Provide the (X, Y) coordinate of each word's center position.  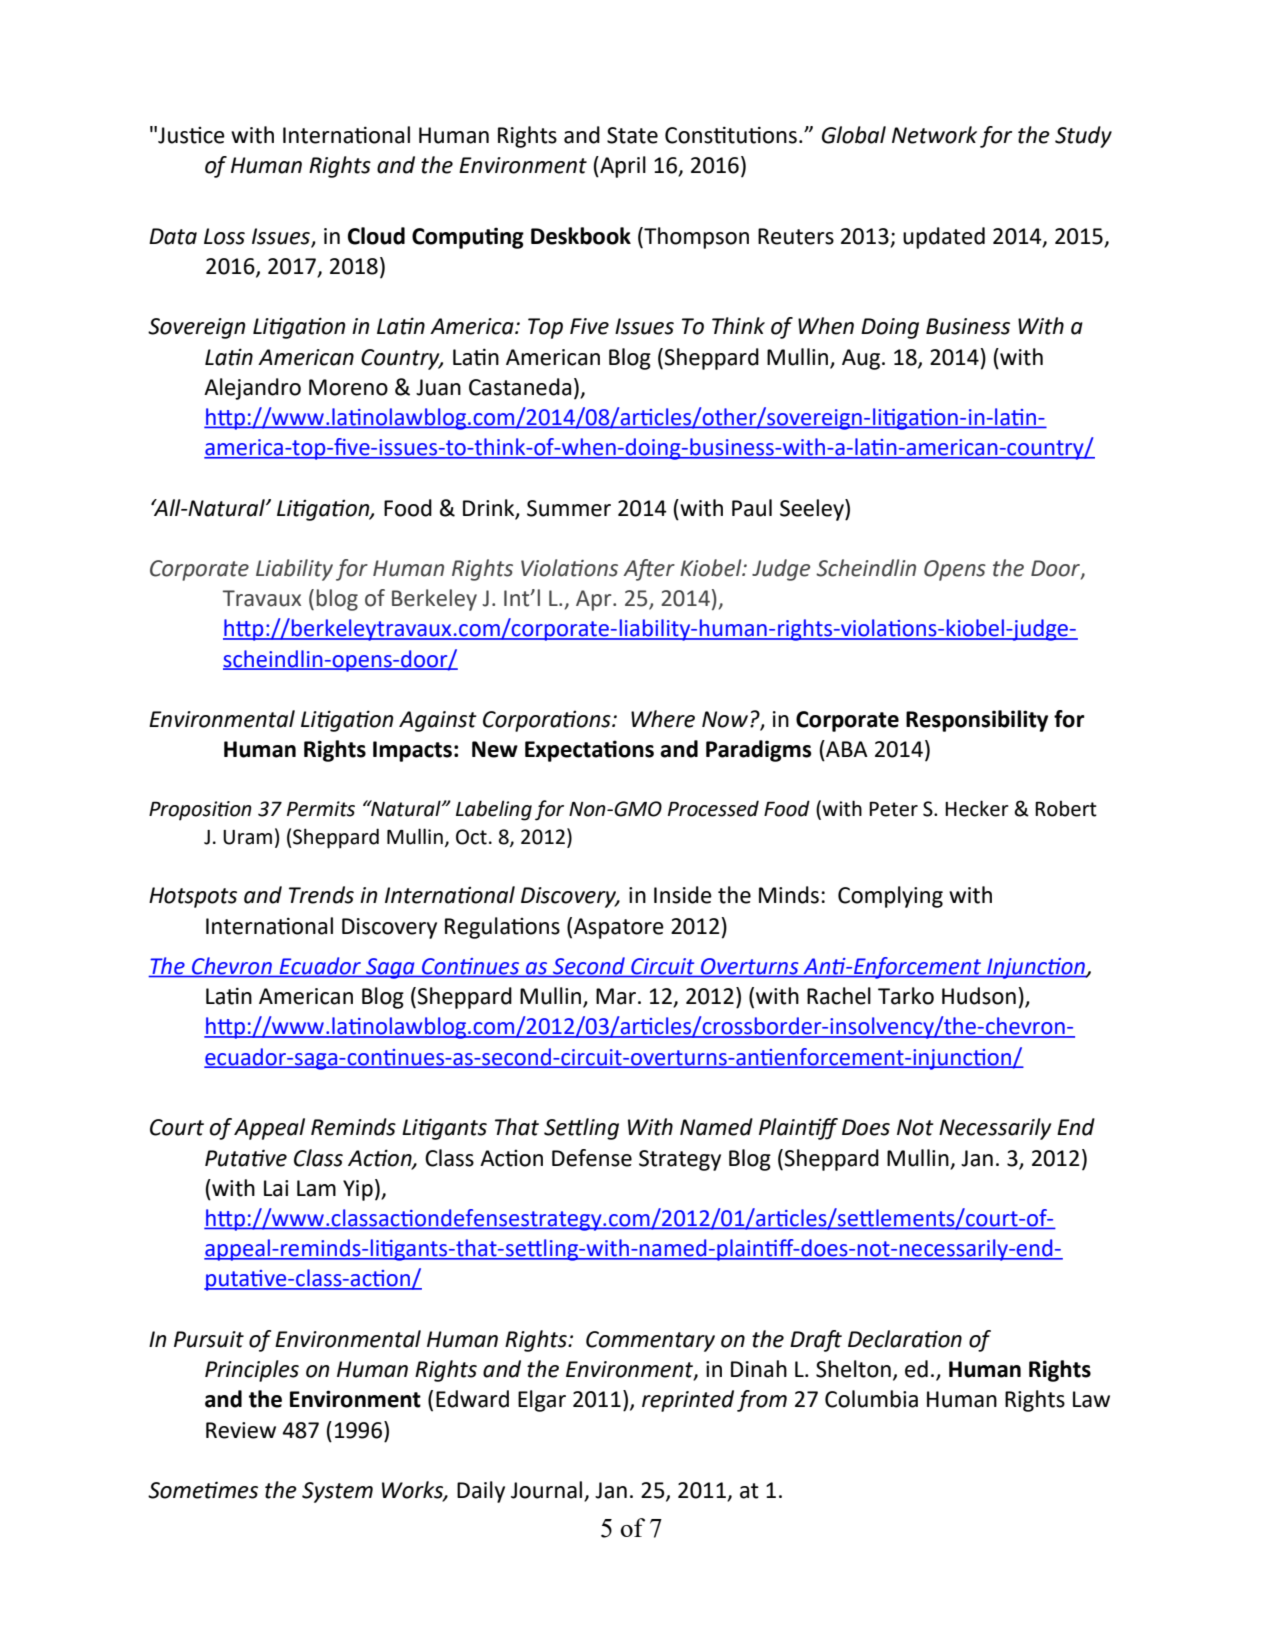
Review (241, 1430)
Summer (569, 508)
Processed (713, 808)
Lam (316, 1188)
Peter (893, 809)
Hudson (979, 996)
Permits (321, 809)
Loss (224, 236)
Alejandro (252, 389)
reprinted (688, 1401)
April (622, 167)
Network (934, 135)
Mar (616, 996)
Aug (861, 359)
